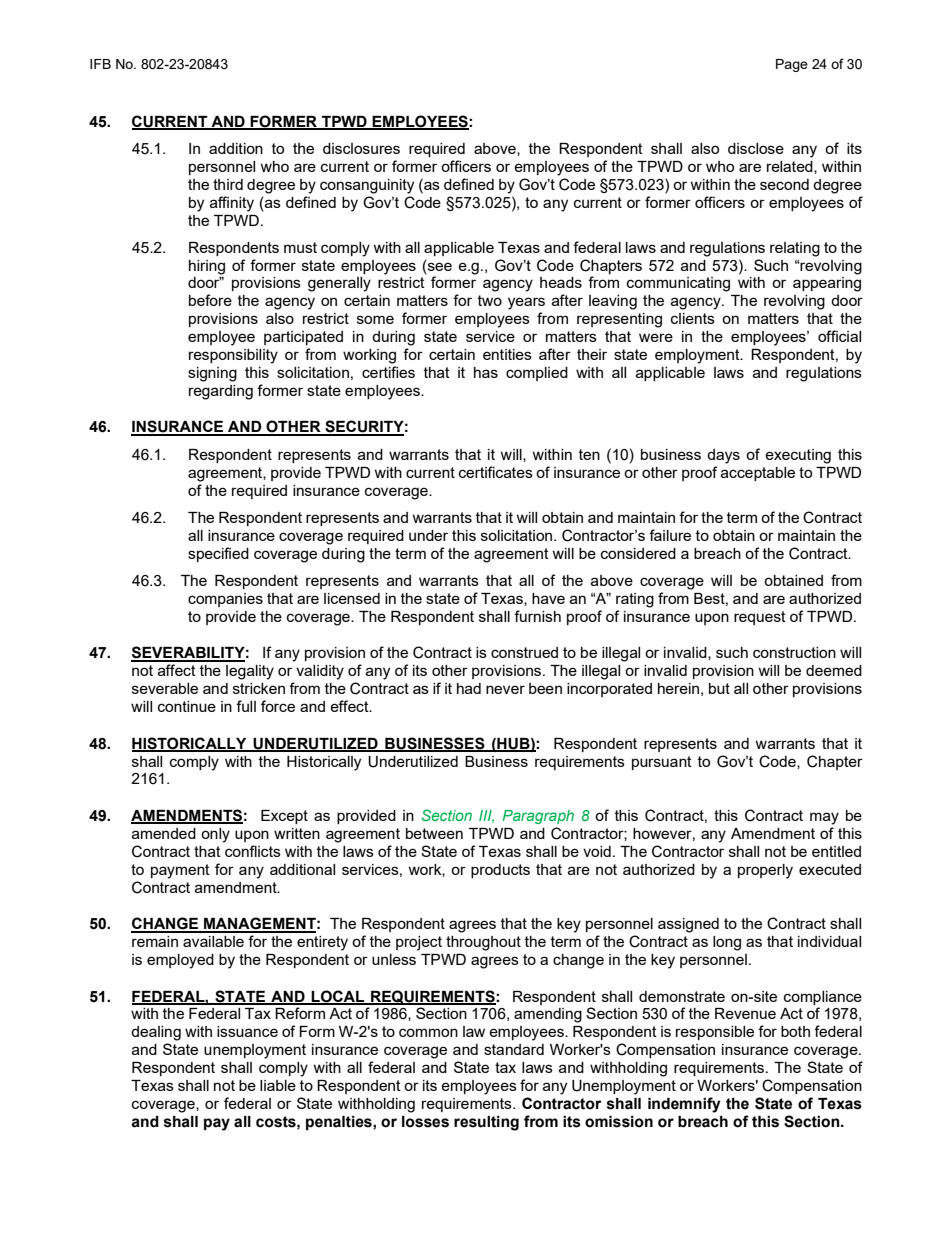  I want to click on liable, so click(278, 1085).
